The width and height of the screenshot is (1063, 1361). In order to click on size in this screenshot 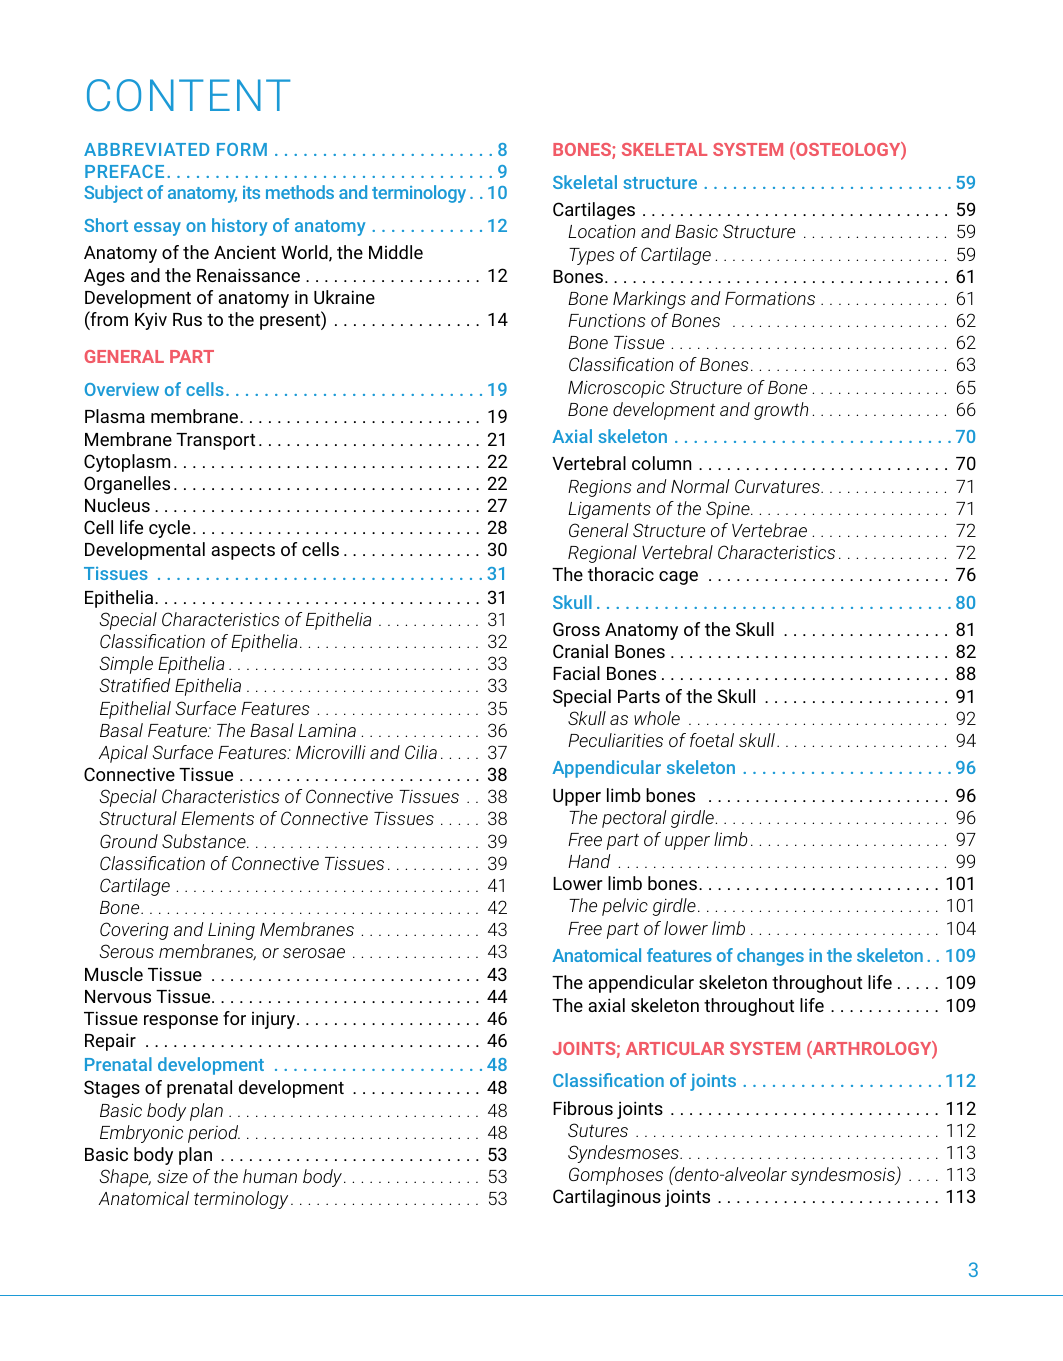, I will do `click(172, 1176)`.
